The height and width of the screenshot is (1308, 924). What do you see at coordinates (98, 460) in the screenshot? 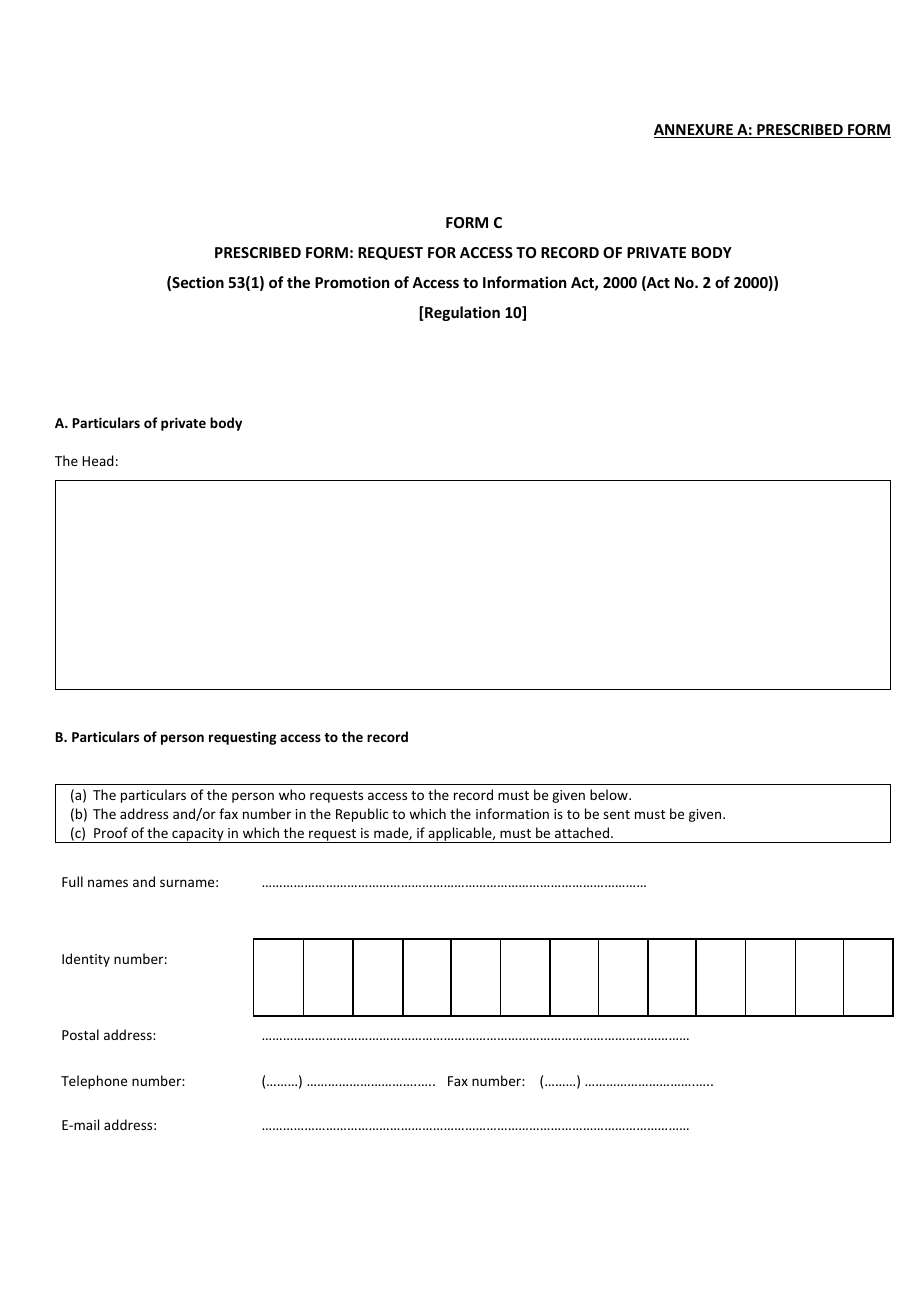
I see `Head` at bounding box center [98, 460].
